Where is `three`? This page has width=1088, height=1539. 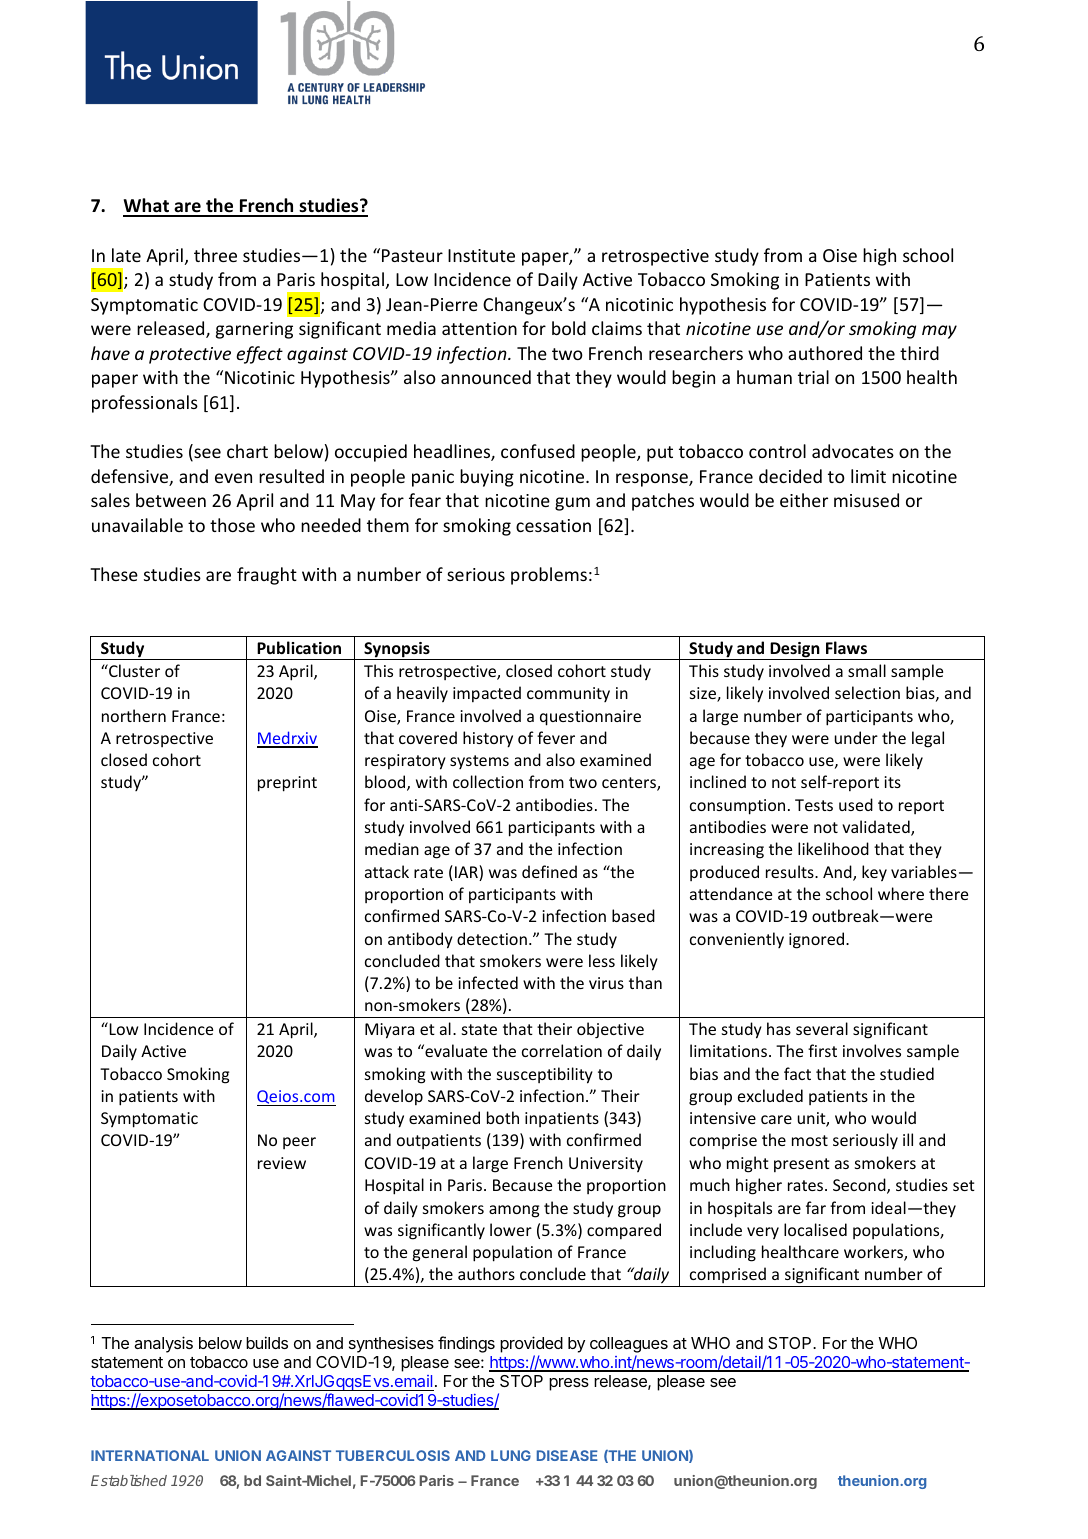 three is located at coordinates (215, 255).
